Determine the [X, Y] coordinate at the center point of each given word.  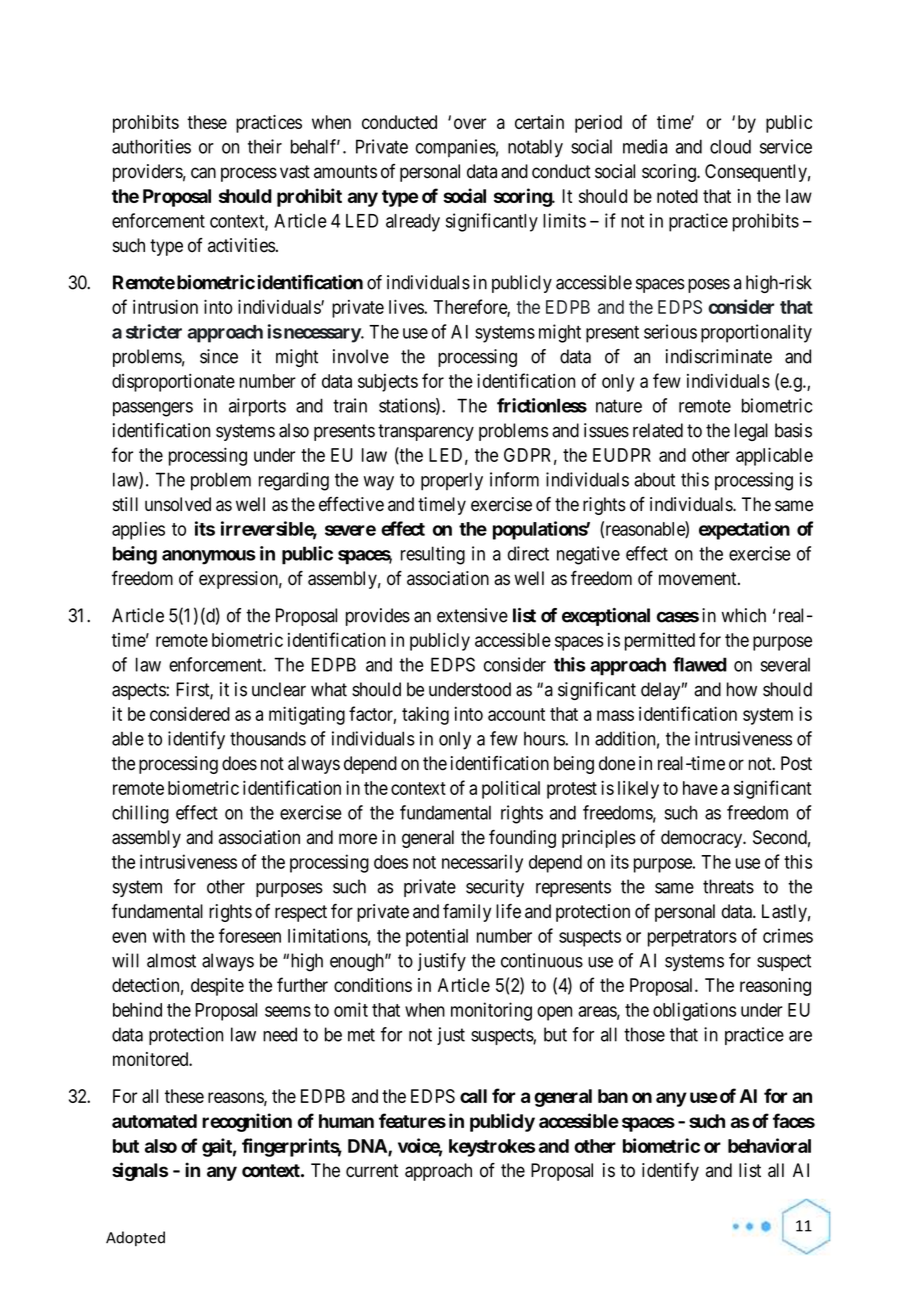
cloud [730, 146]
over [470, 123]
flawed [700, 664]
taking [425, 716]
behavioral [769, 1145]
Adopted [135, 1238]
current [372, 1171]
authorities [151, 146]
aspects [139, 691]
